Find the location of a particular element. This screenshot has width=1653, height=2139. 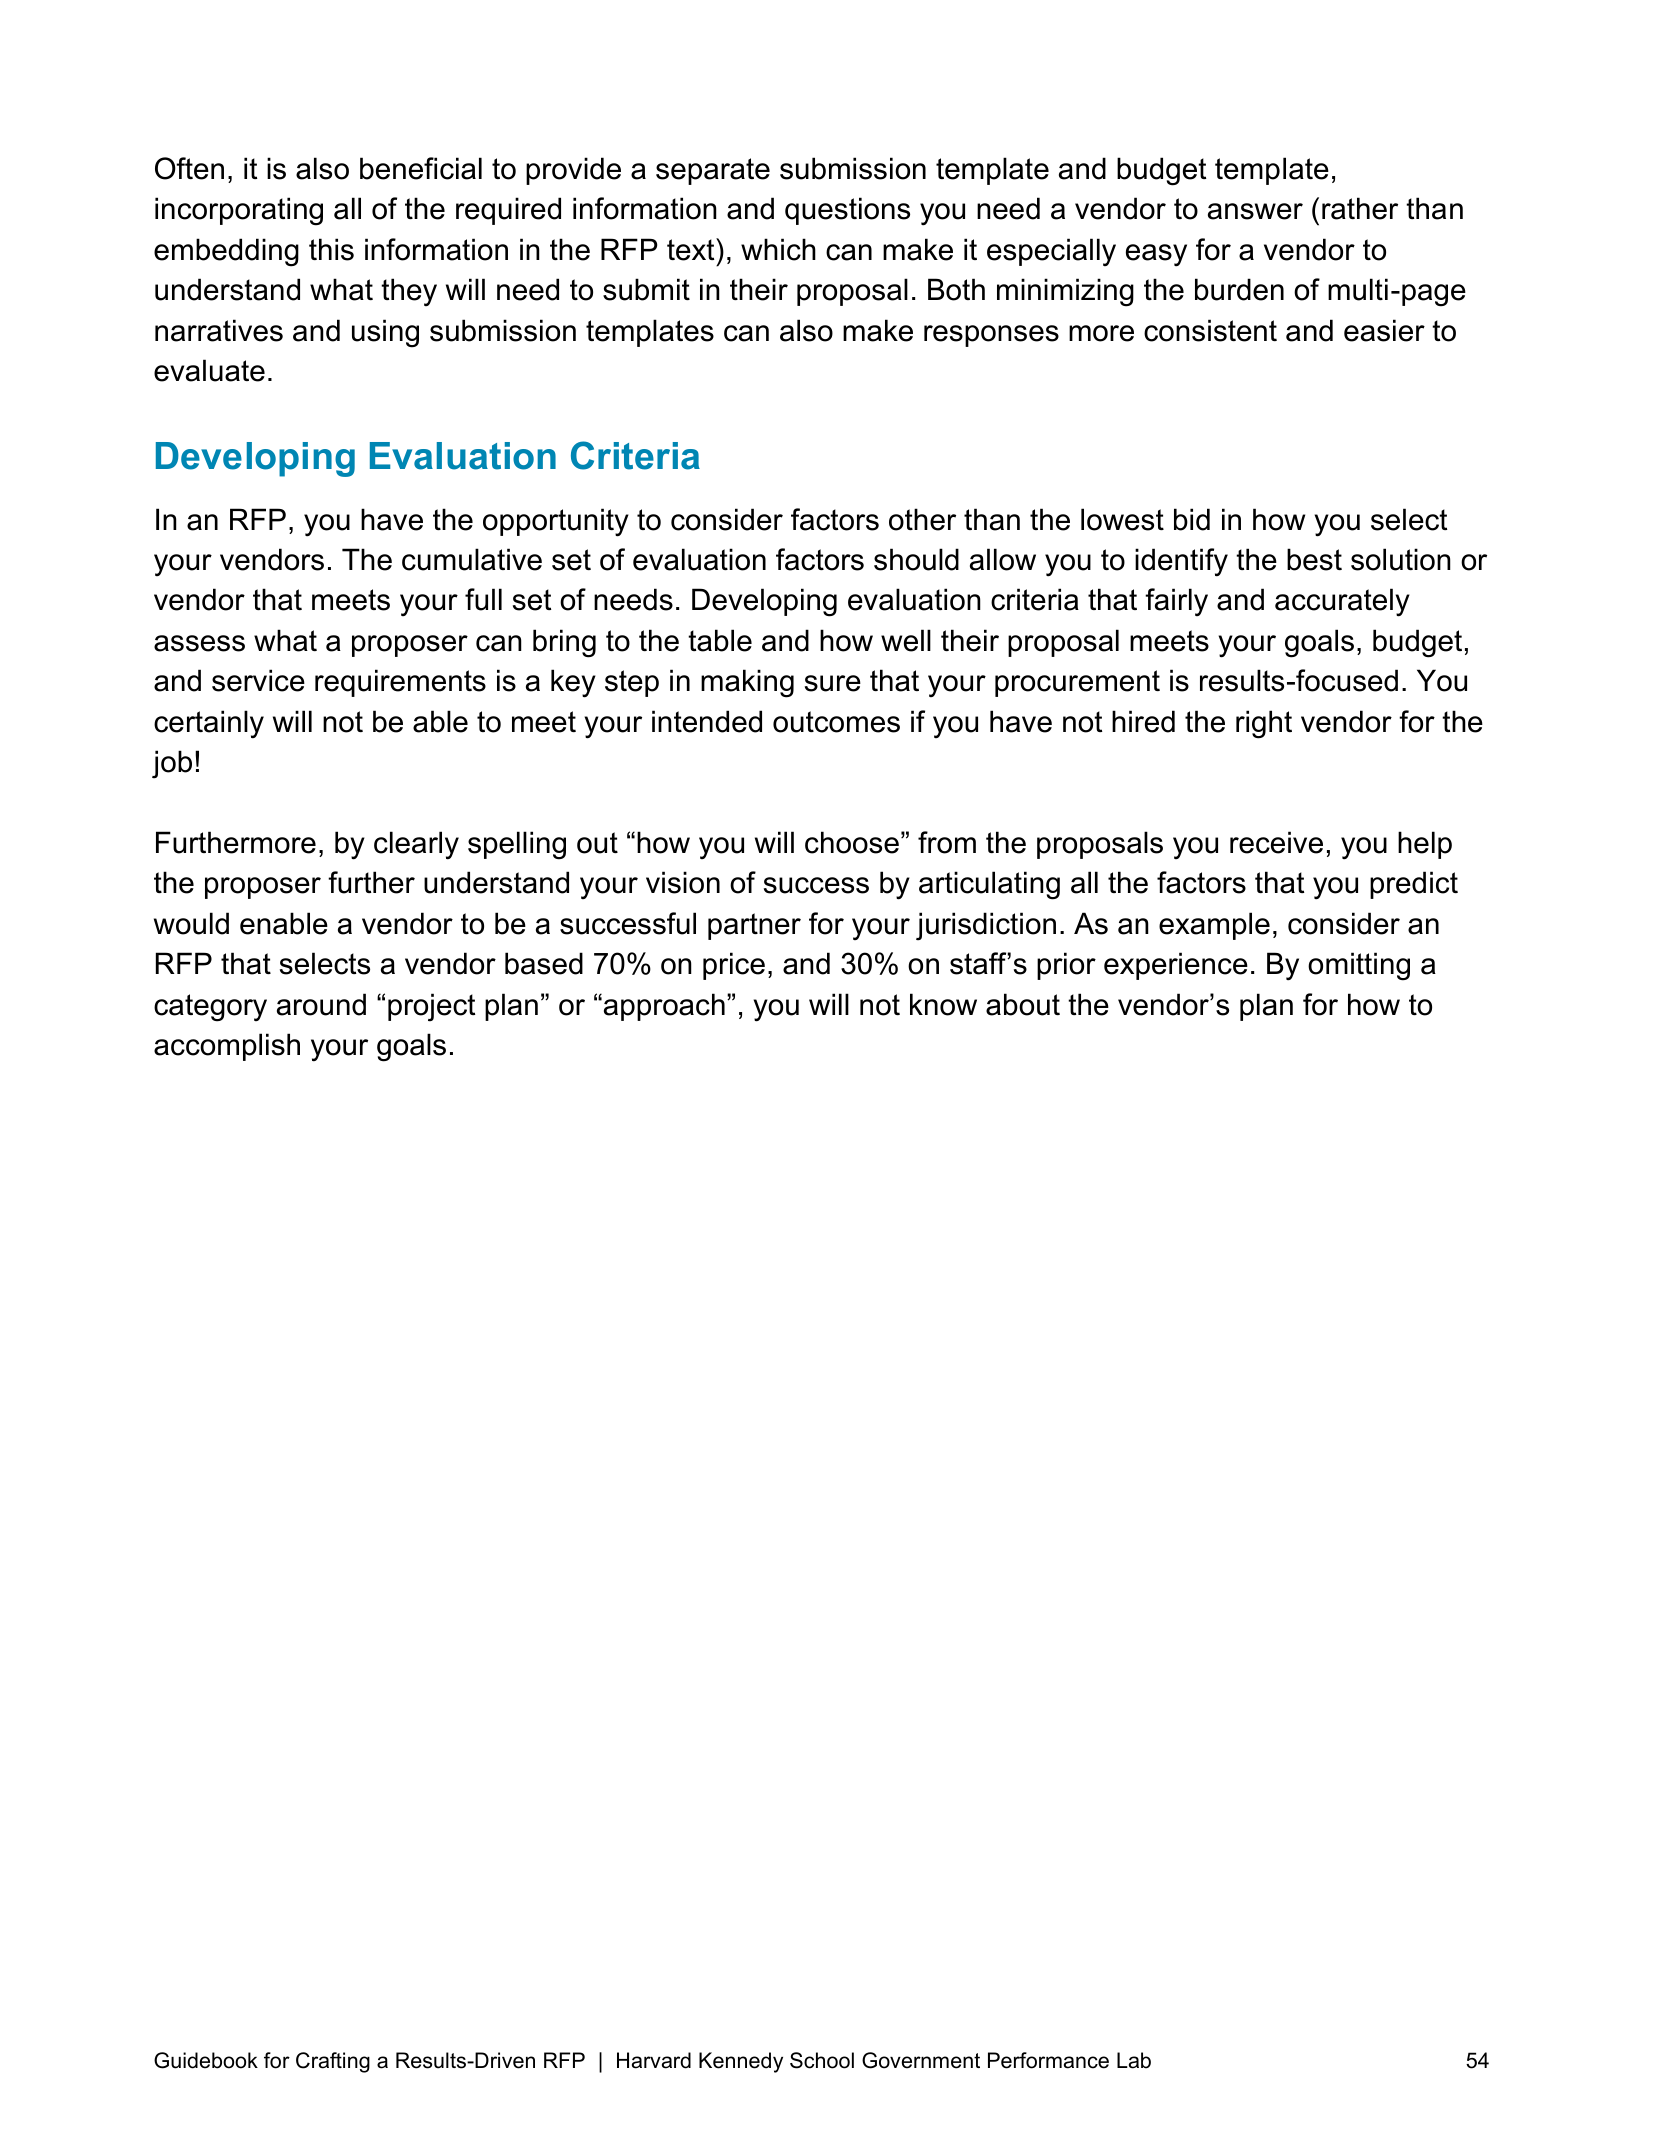

accomplish is located at coordinates (227, 1047).
